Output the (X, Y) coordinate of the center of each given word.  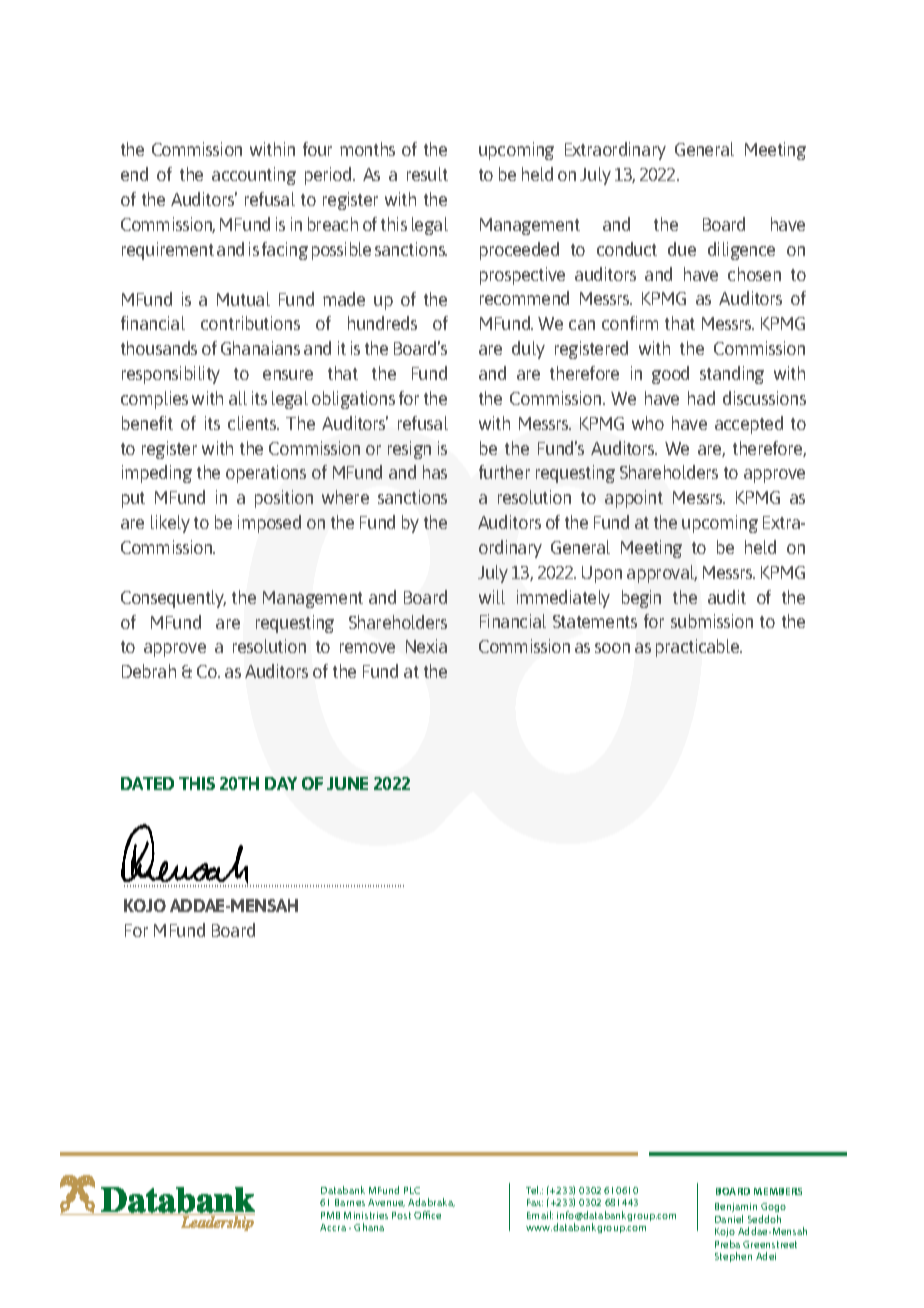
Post (401, 1215)
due (682, 249)
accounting (254, 176)
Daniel (729, 1219)
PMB (330, 1215)
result (427, 174)
